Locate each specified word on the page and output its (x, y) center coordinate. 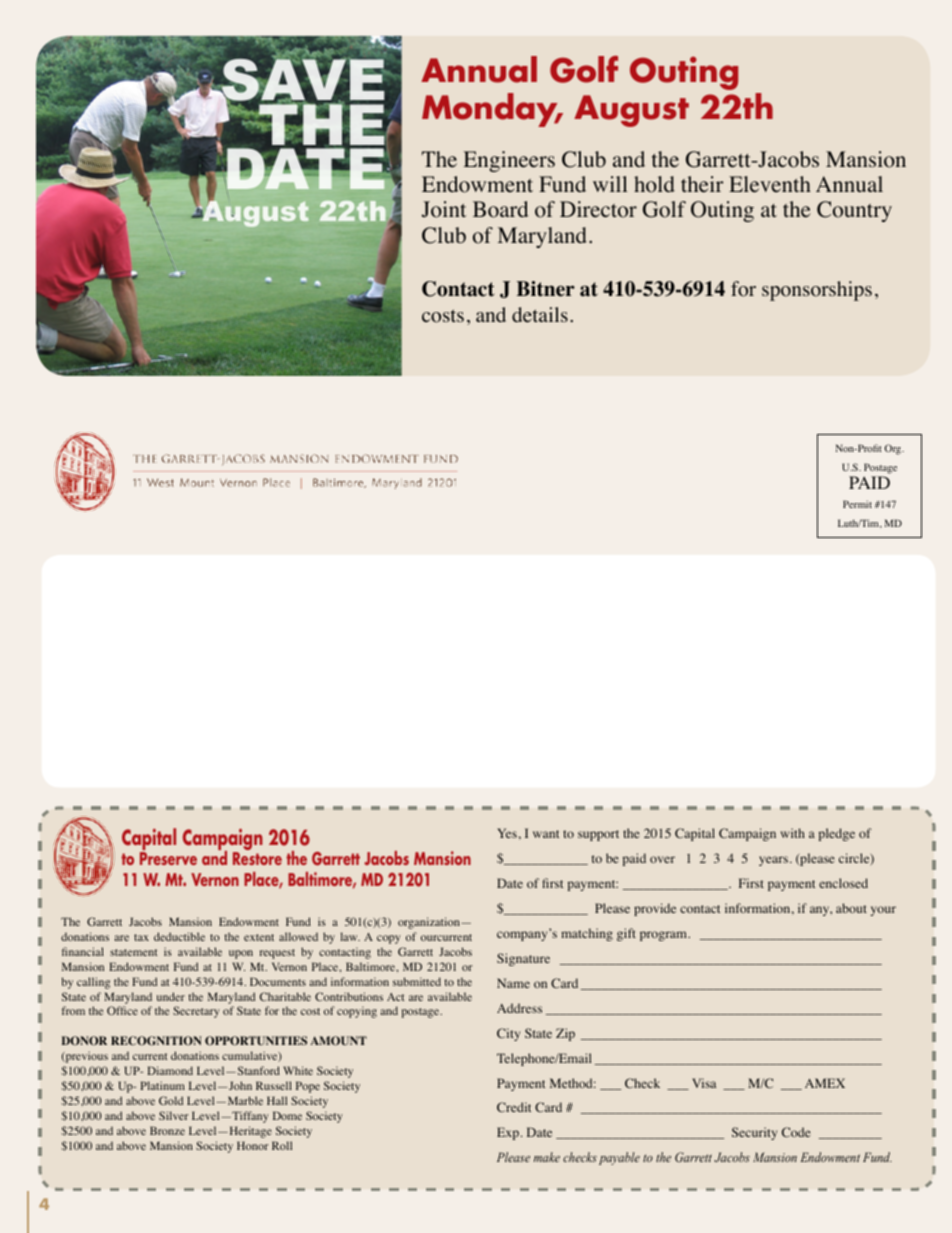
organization (430, 923)
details (540, 315)
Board (500, 209)
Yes (507, 833)
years (773, 861)
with (792, 833)
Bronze (167, 1130)
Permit (857, 504)
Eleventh (770, 184)
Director (598, 209)
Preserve (168, 858)
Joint (444, 209)
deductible (179, 936)
